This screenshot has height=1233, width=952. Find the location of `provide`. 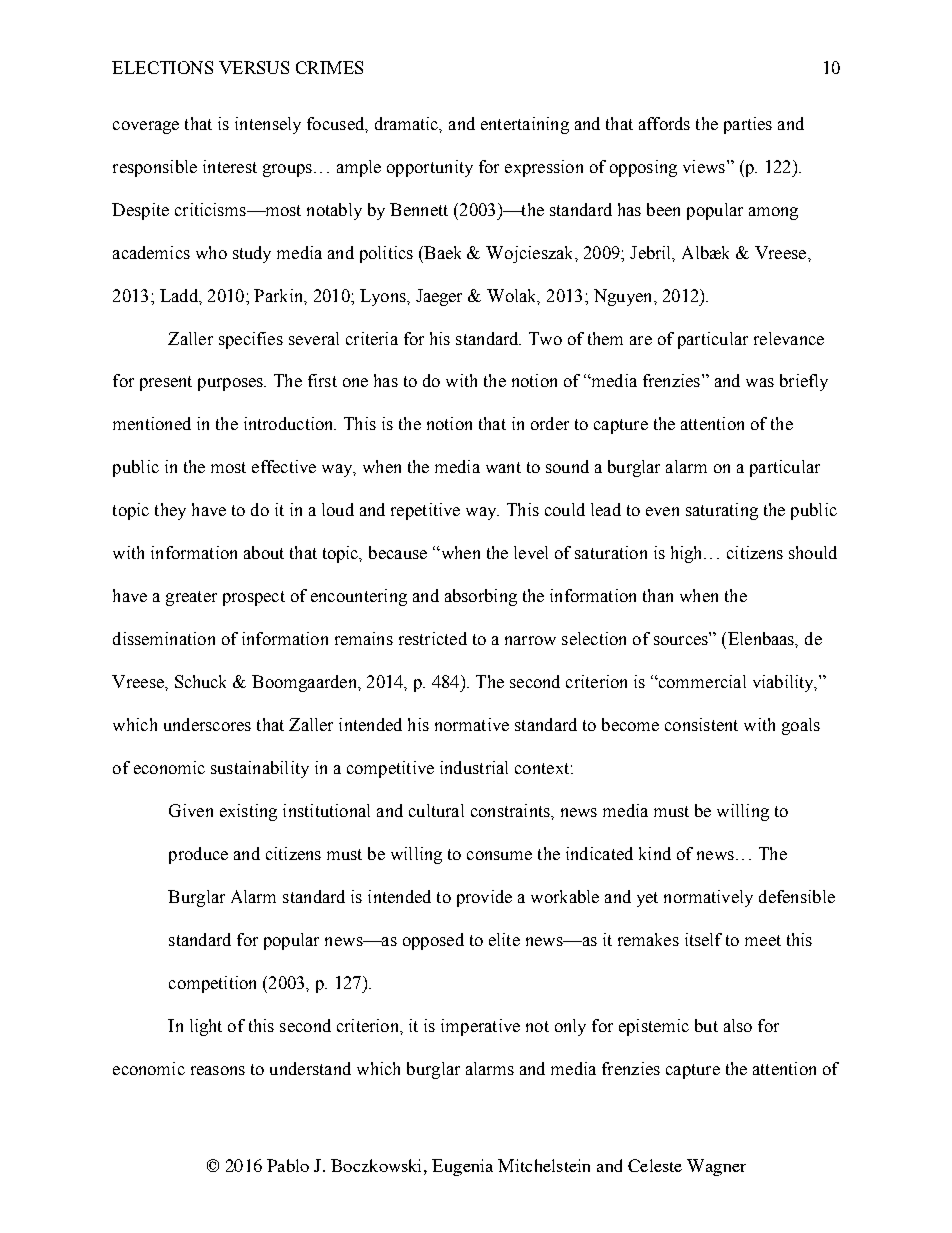

provide is located at coordinates (484, 898).
